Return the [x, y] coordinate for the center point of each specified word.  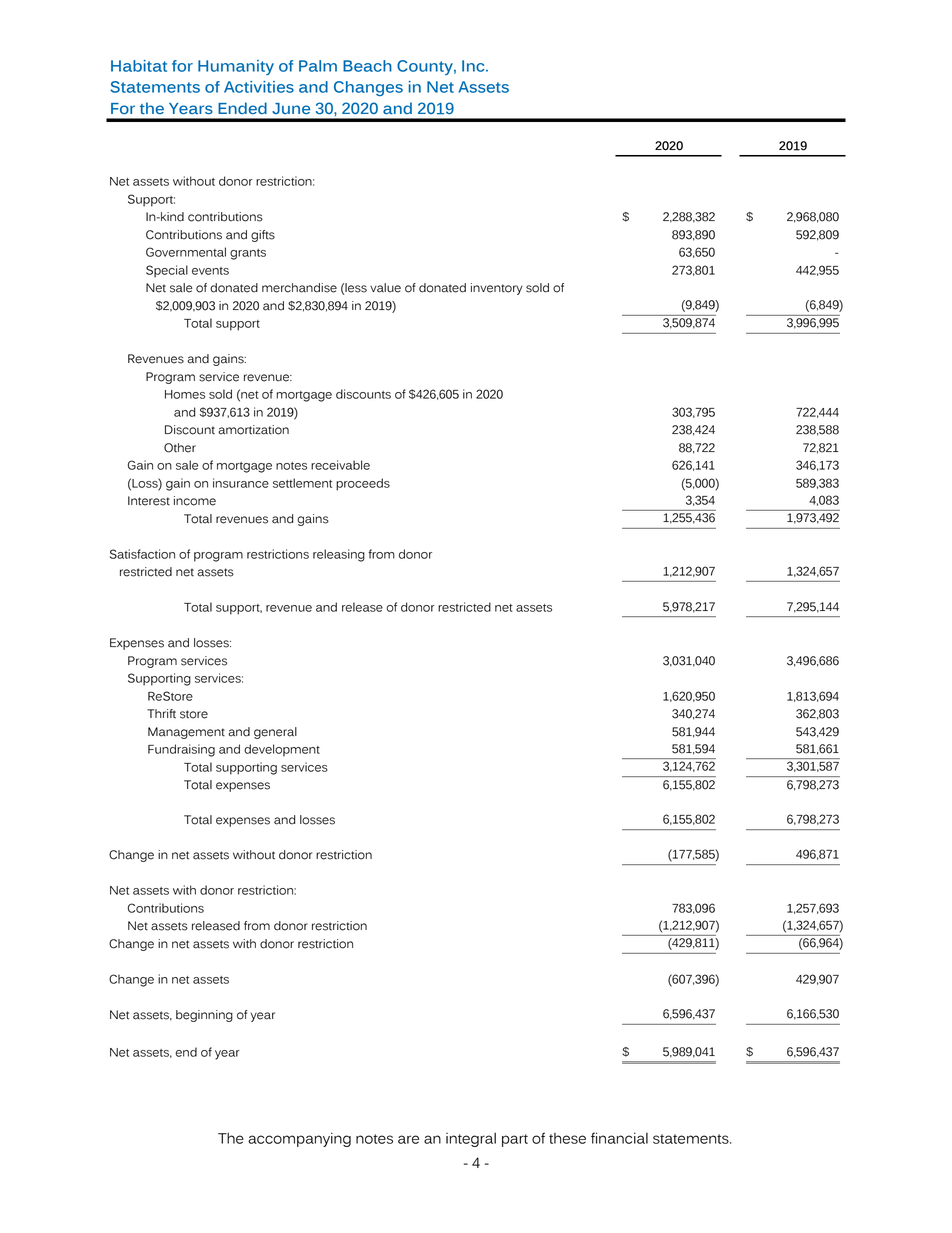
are [408, 1139]
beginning [204, 1016]
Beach [367, 66]
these [567, 1138]
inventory [497, 289]
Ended [242, 108]
